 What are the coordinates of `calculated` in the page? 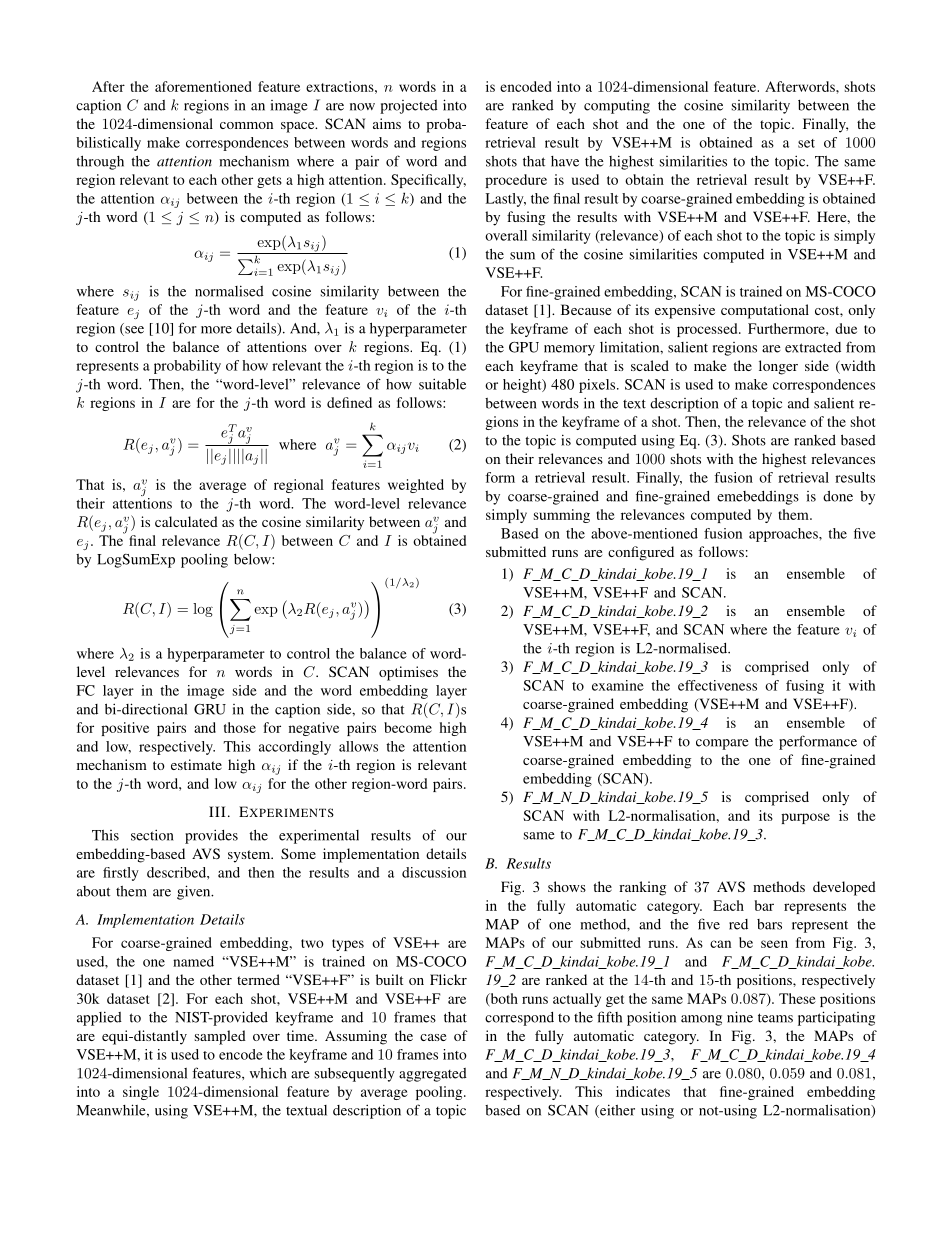 It's located at (186, 521).
